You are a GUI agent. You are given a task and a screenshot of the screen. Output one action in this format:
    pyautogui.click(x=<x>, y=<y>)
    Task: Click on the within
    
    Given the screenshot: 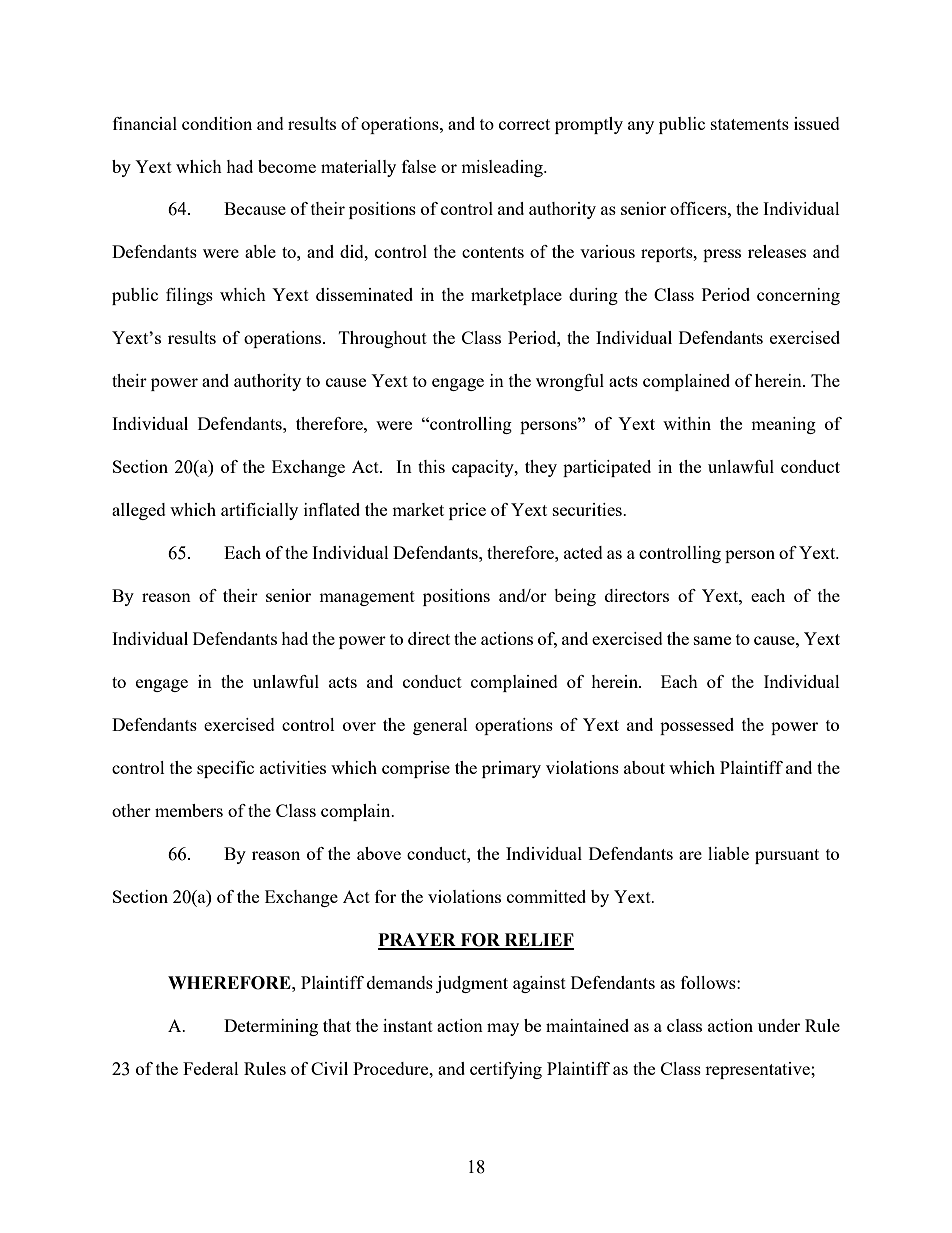 What is the action you would take?
    pyautogui.click(x=687, y=423)
